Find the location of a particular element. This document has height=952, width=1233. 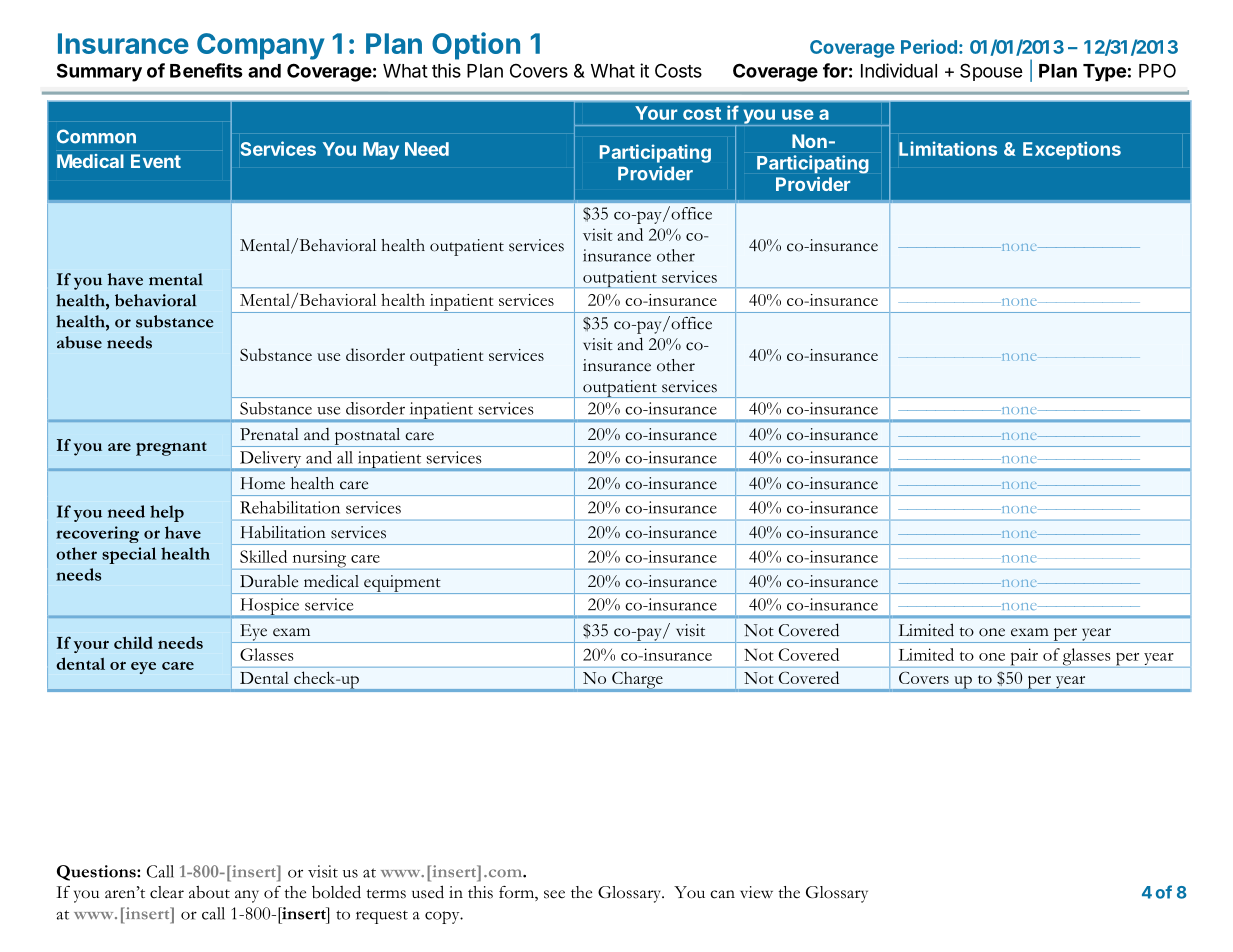

Benefits is located at coordinates (206, 70).
